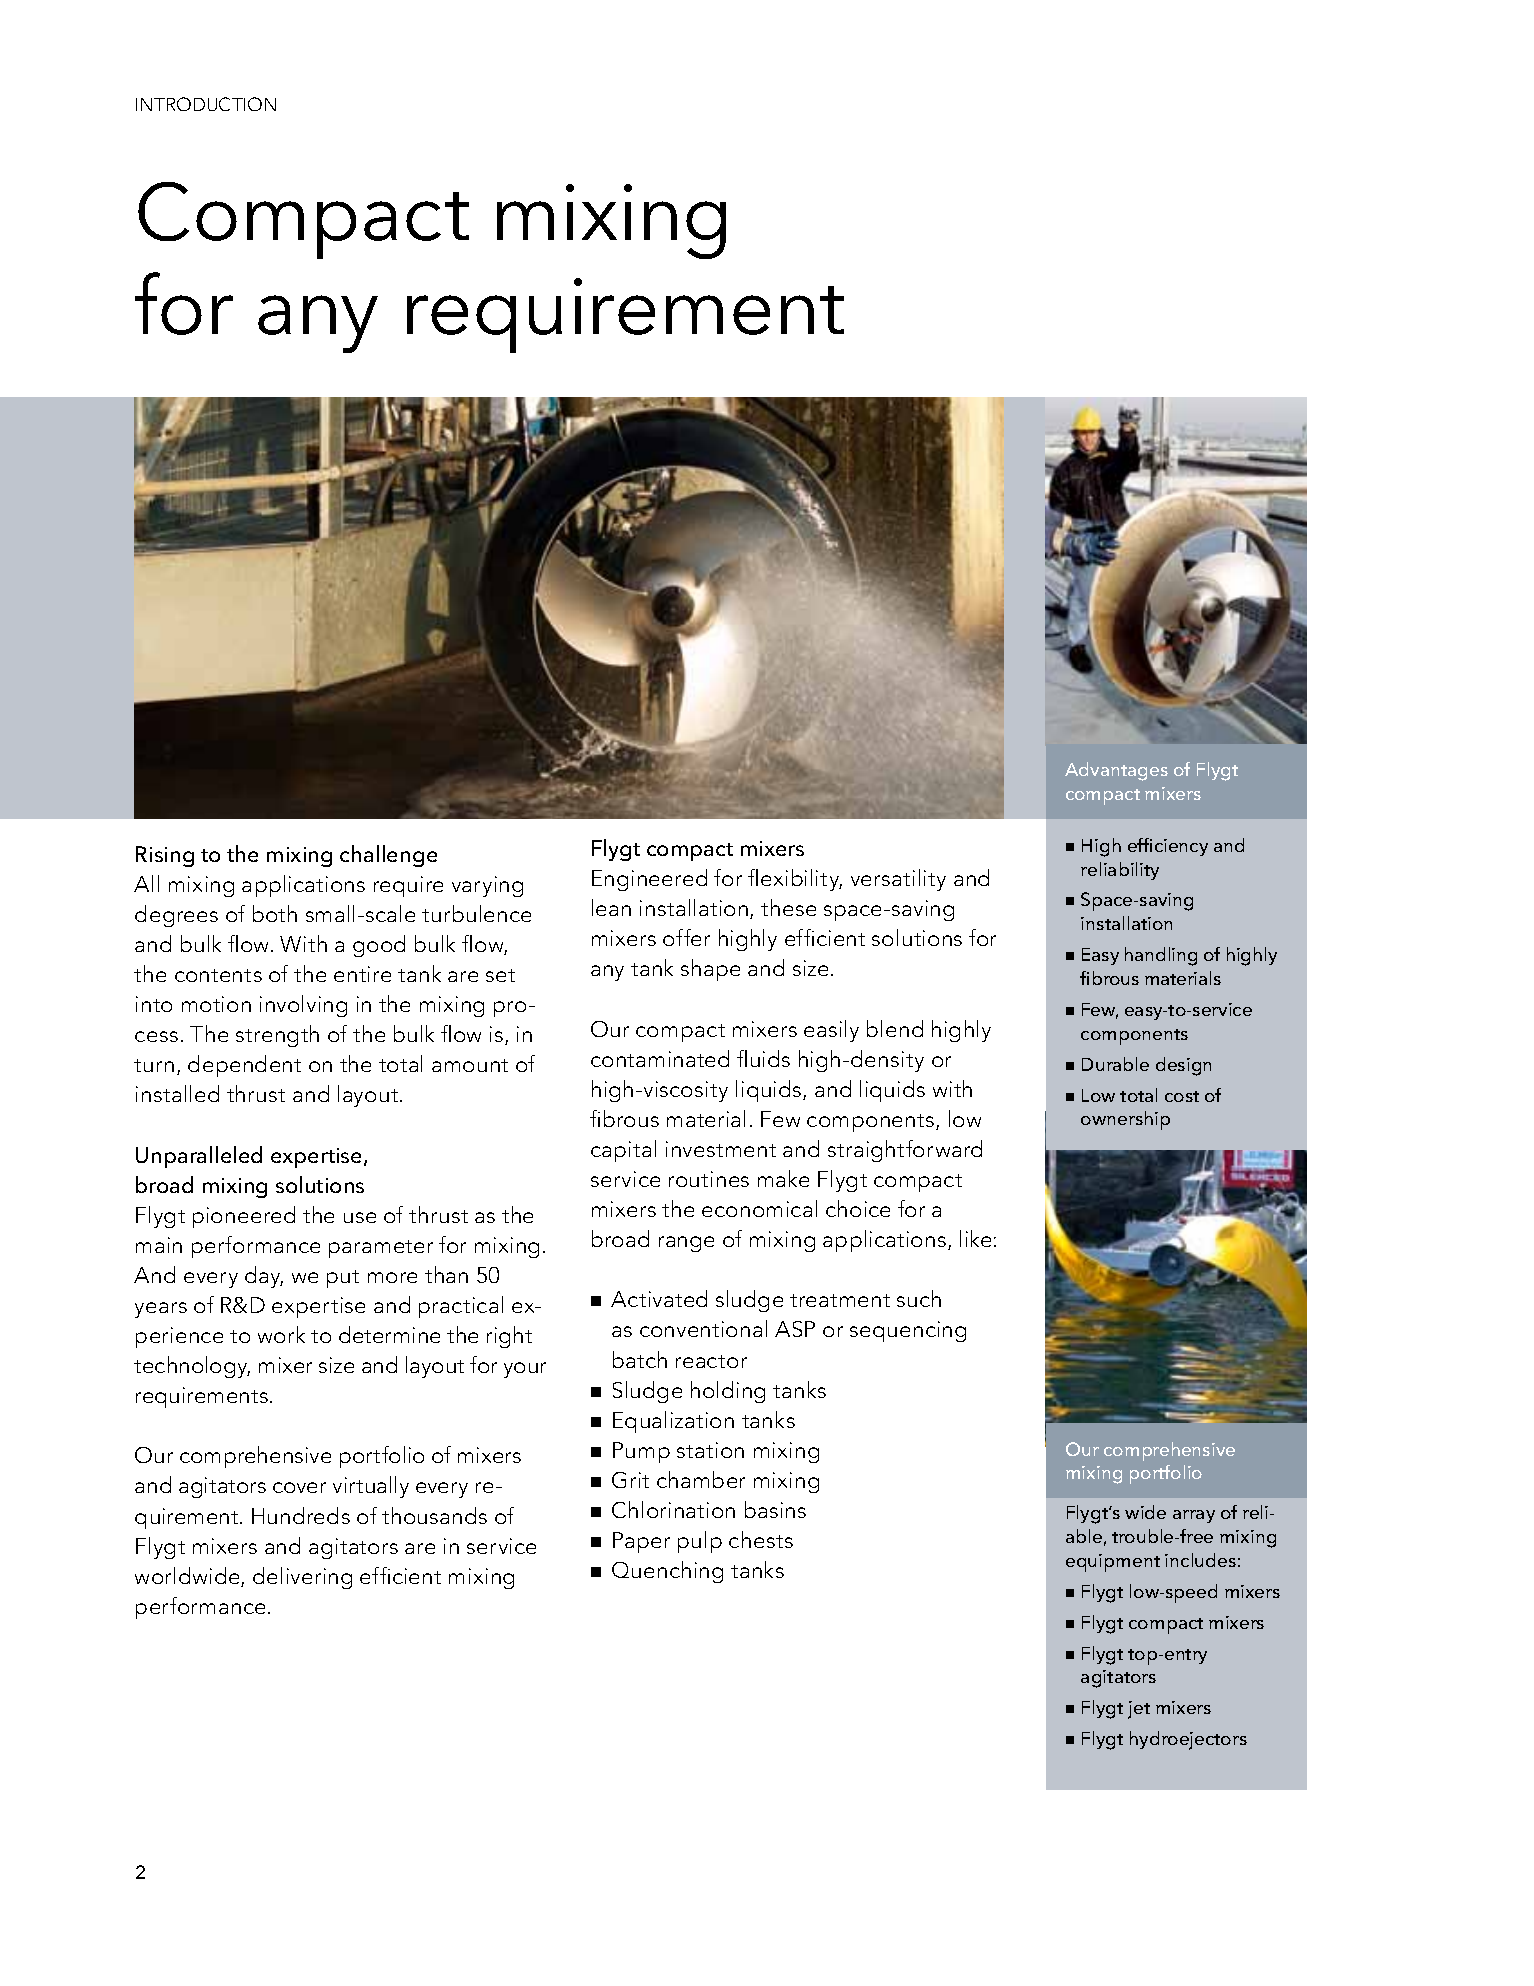  What do you see at coordinates (649, 880) in the screenshot?
I see `Engineered` at bounding box center [649, 880].
